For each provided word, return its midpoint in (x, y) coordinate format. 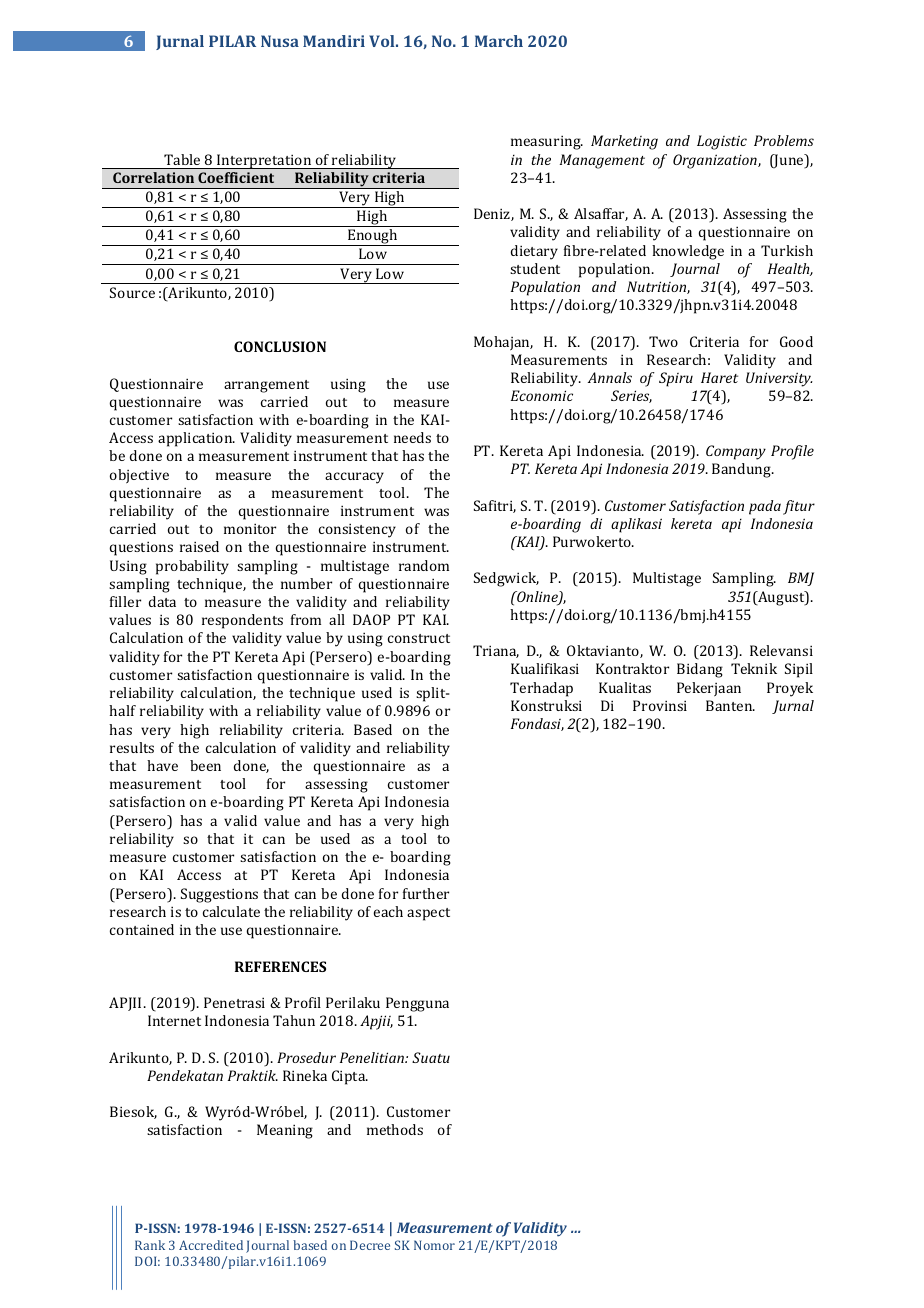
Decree (370, 1245)
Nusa (280, 41)
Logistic (722, 142)
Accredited (211, 1245)
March (499, 41)
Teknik (754, 668)
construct (419, 638)
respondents (242, 621)
